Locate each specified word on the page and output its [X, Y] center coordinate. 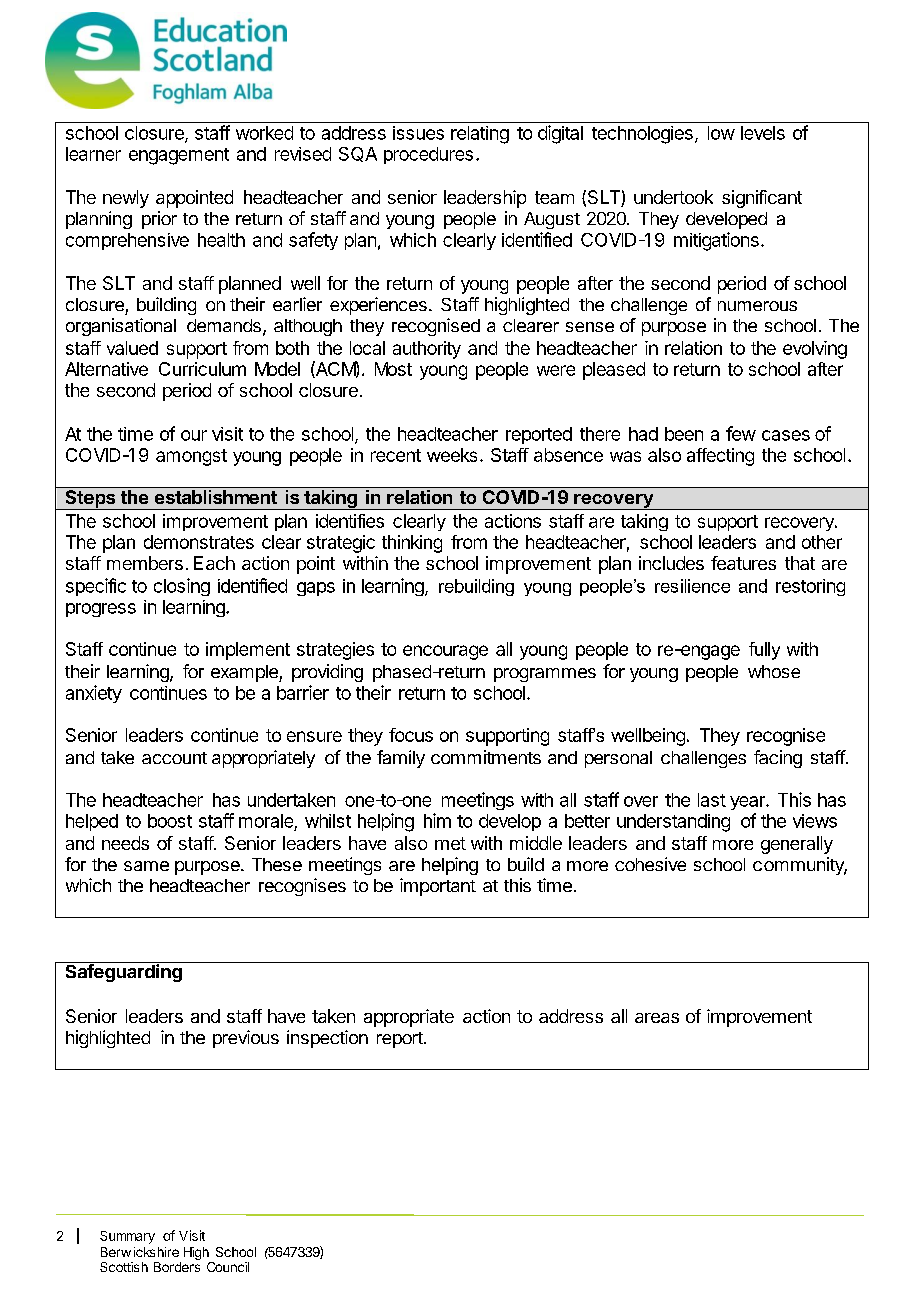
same [146, 866]
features [743, 563]
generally [797, 845]
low [721, 133]
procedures [428, 155]
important [438, 887]
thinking [412, 544]
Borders [177, 1267]
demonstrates [199, 542]
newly [126, 199]
